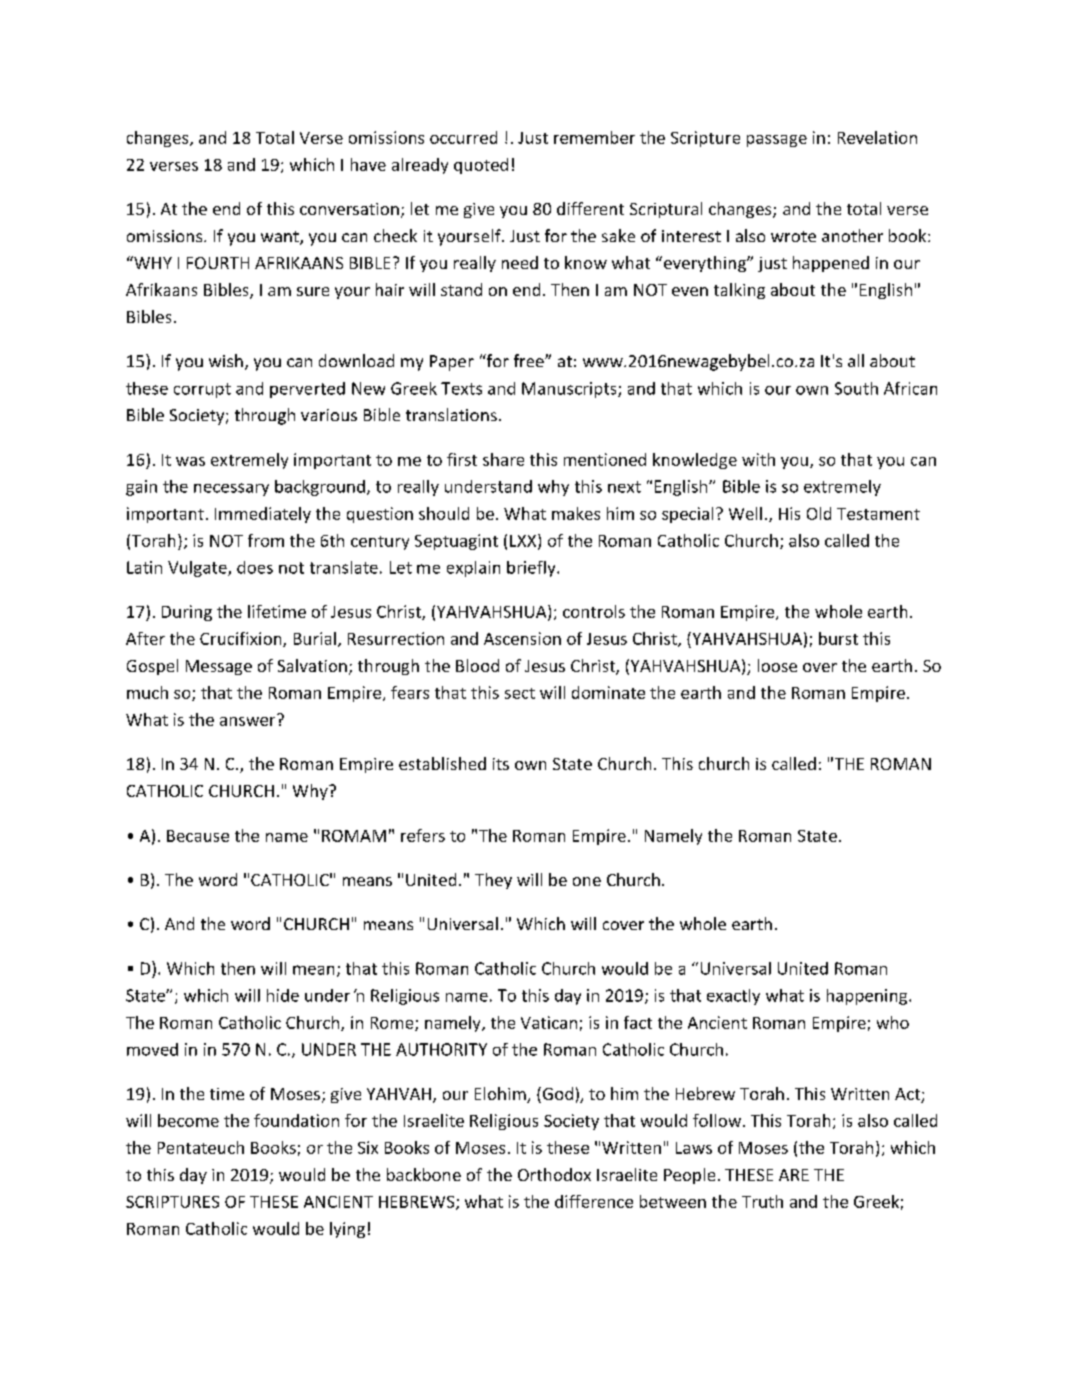 The height and width of the screenshot is (1382, 1068). What do you see at coordinates (481, 166) in the screenshot?
I see `quoted` at bounding box center [481, 166].
